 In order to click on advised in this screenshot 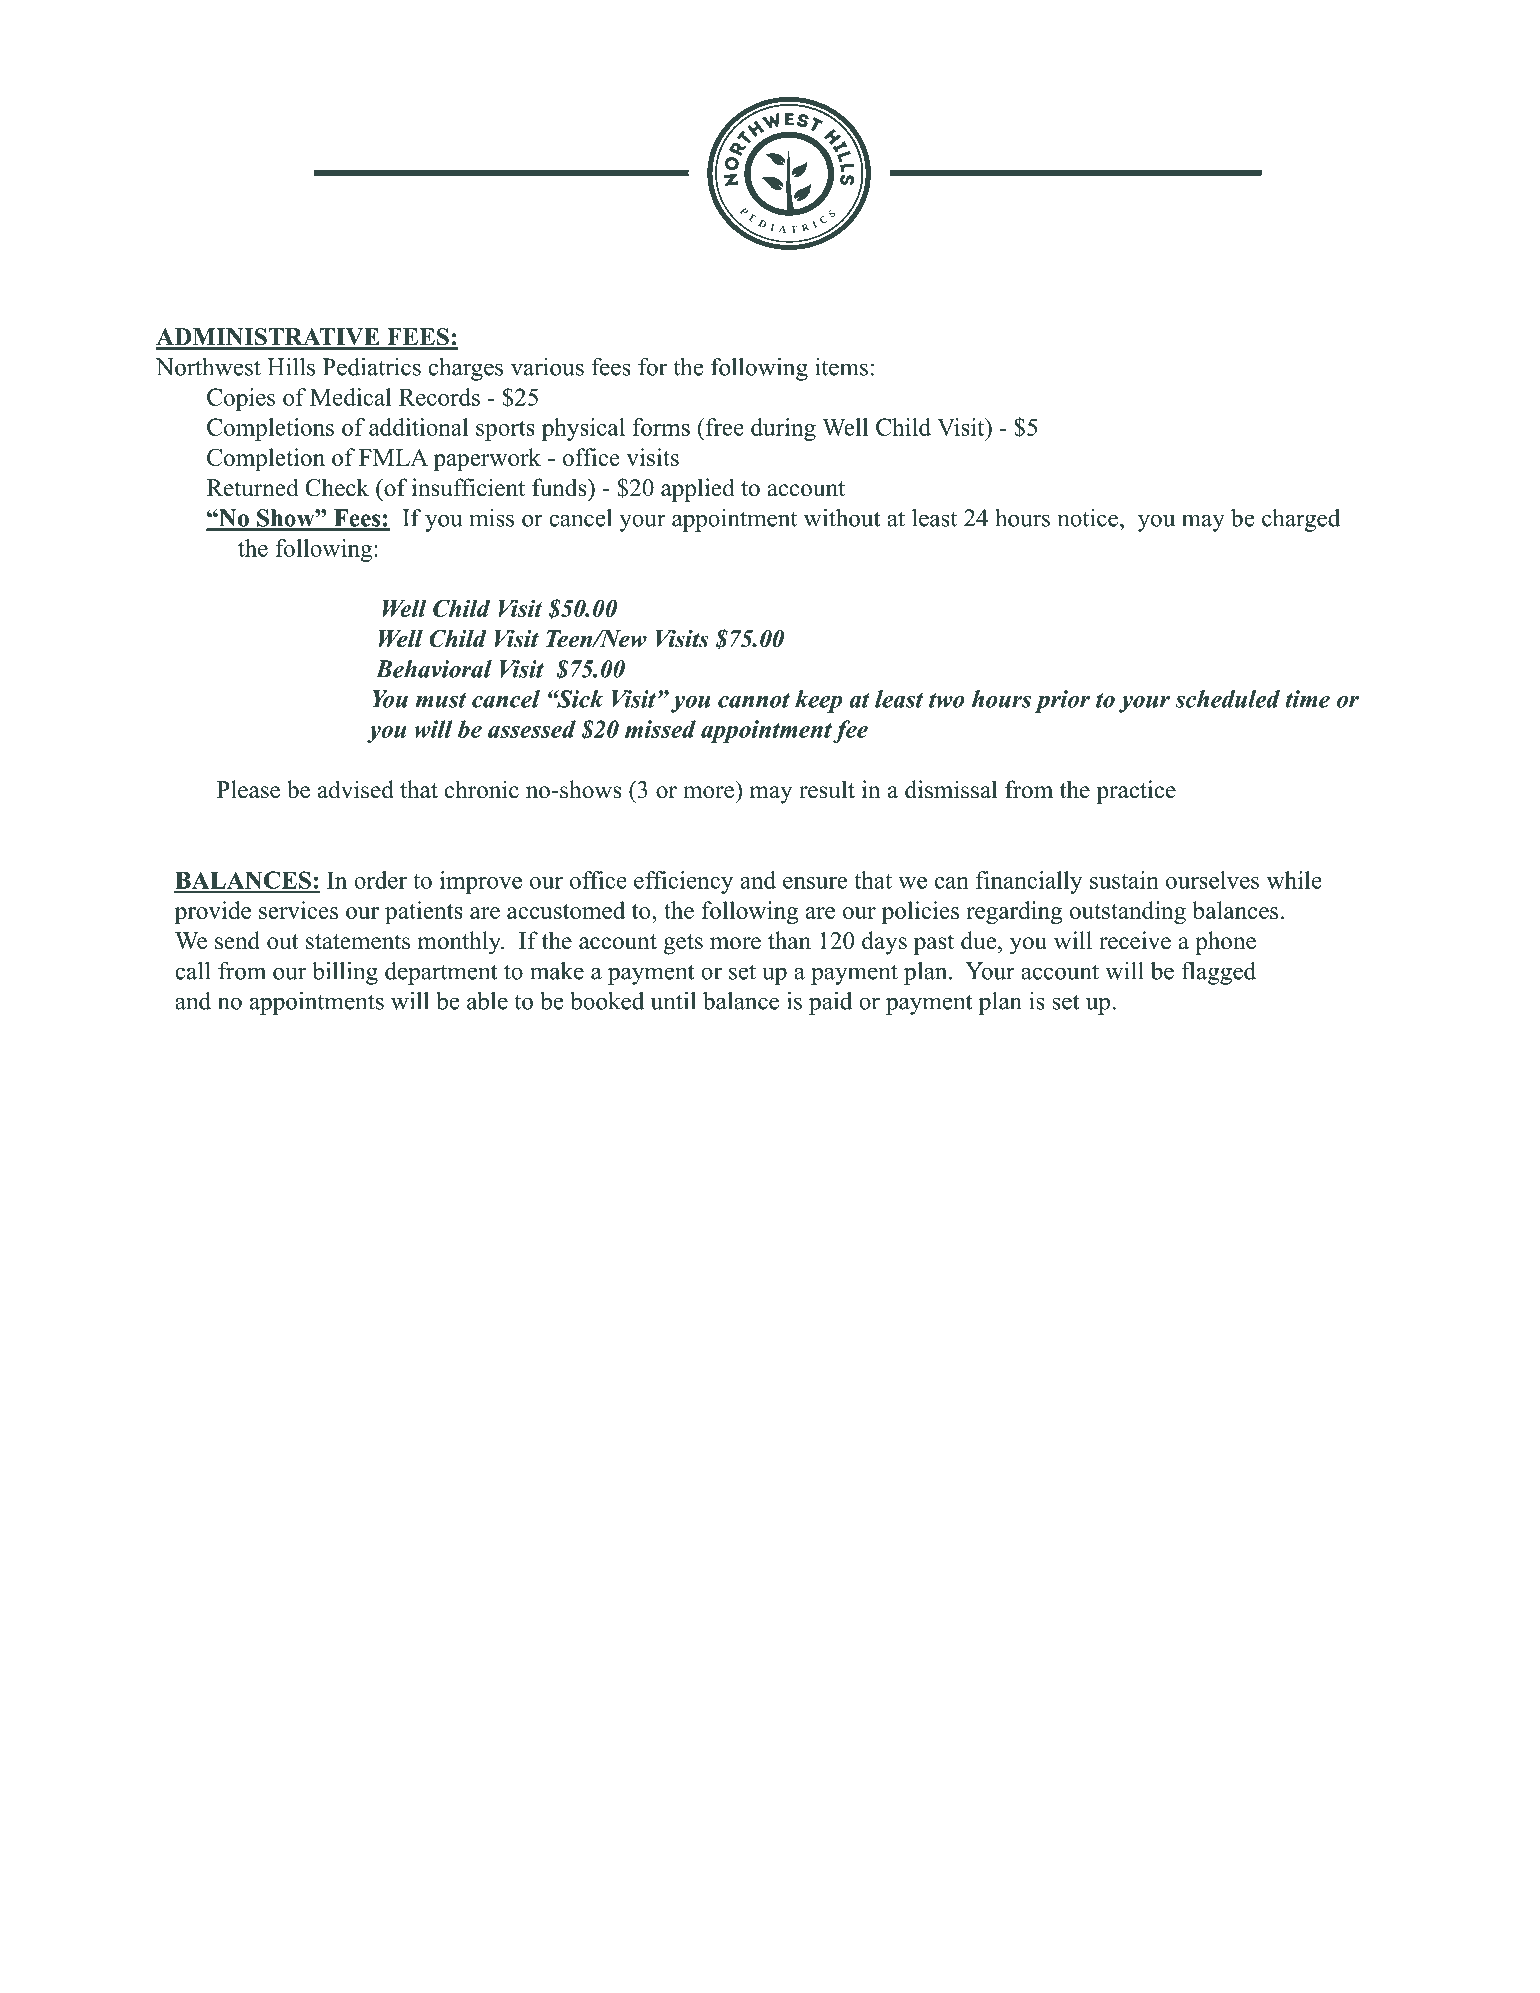, I will do `click(356, 789)`.
